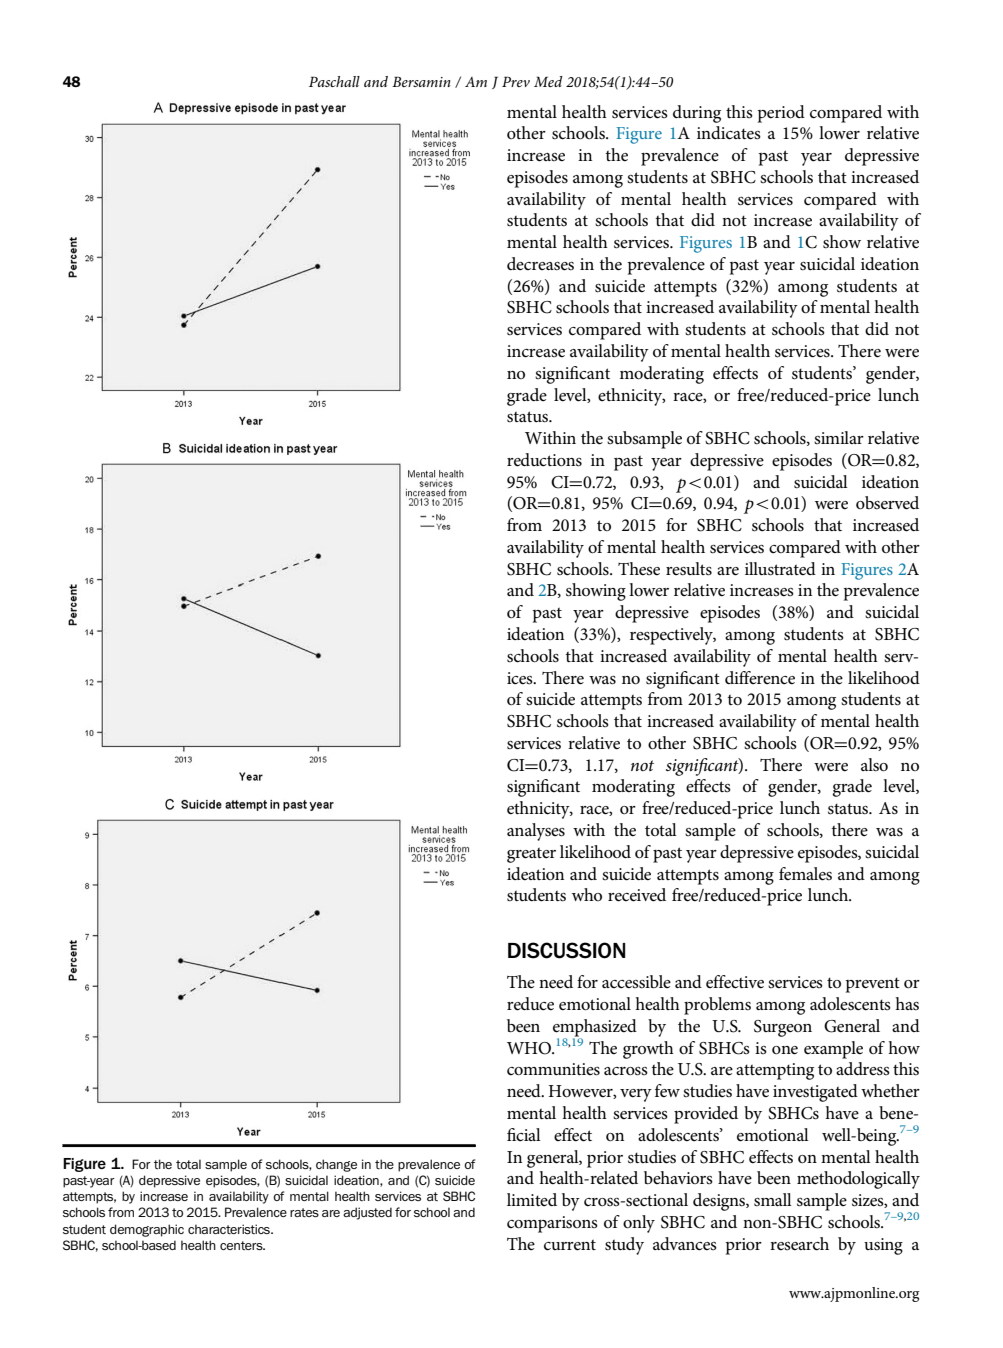 This screenshot has height=1348, width=1003. Describe the element at coordinates (540, 264) in the screenshot. I see `decreases` at that location.
